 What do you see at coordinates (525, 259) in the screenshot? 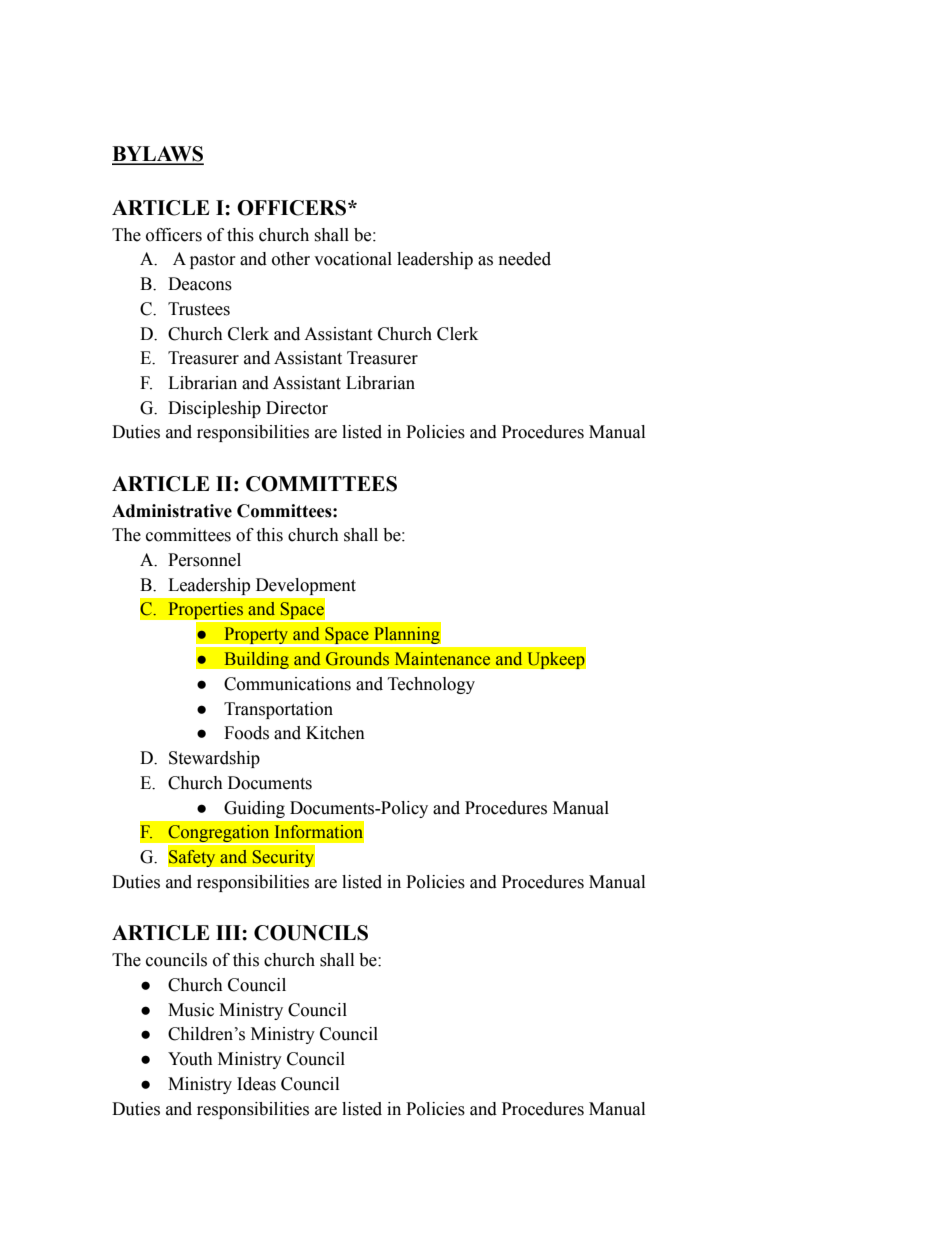
I see `needed` at bounding box center [525, 259].
